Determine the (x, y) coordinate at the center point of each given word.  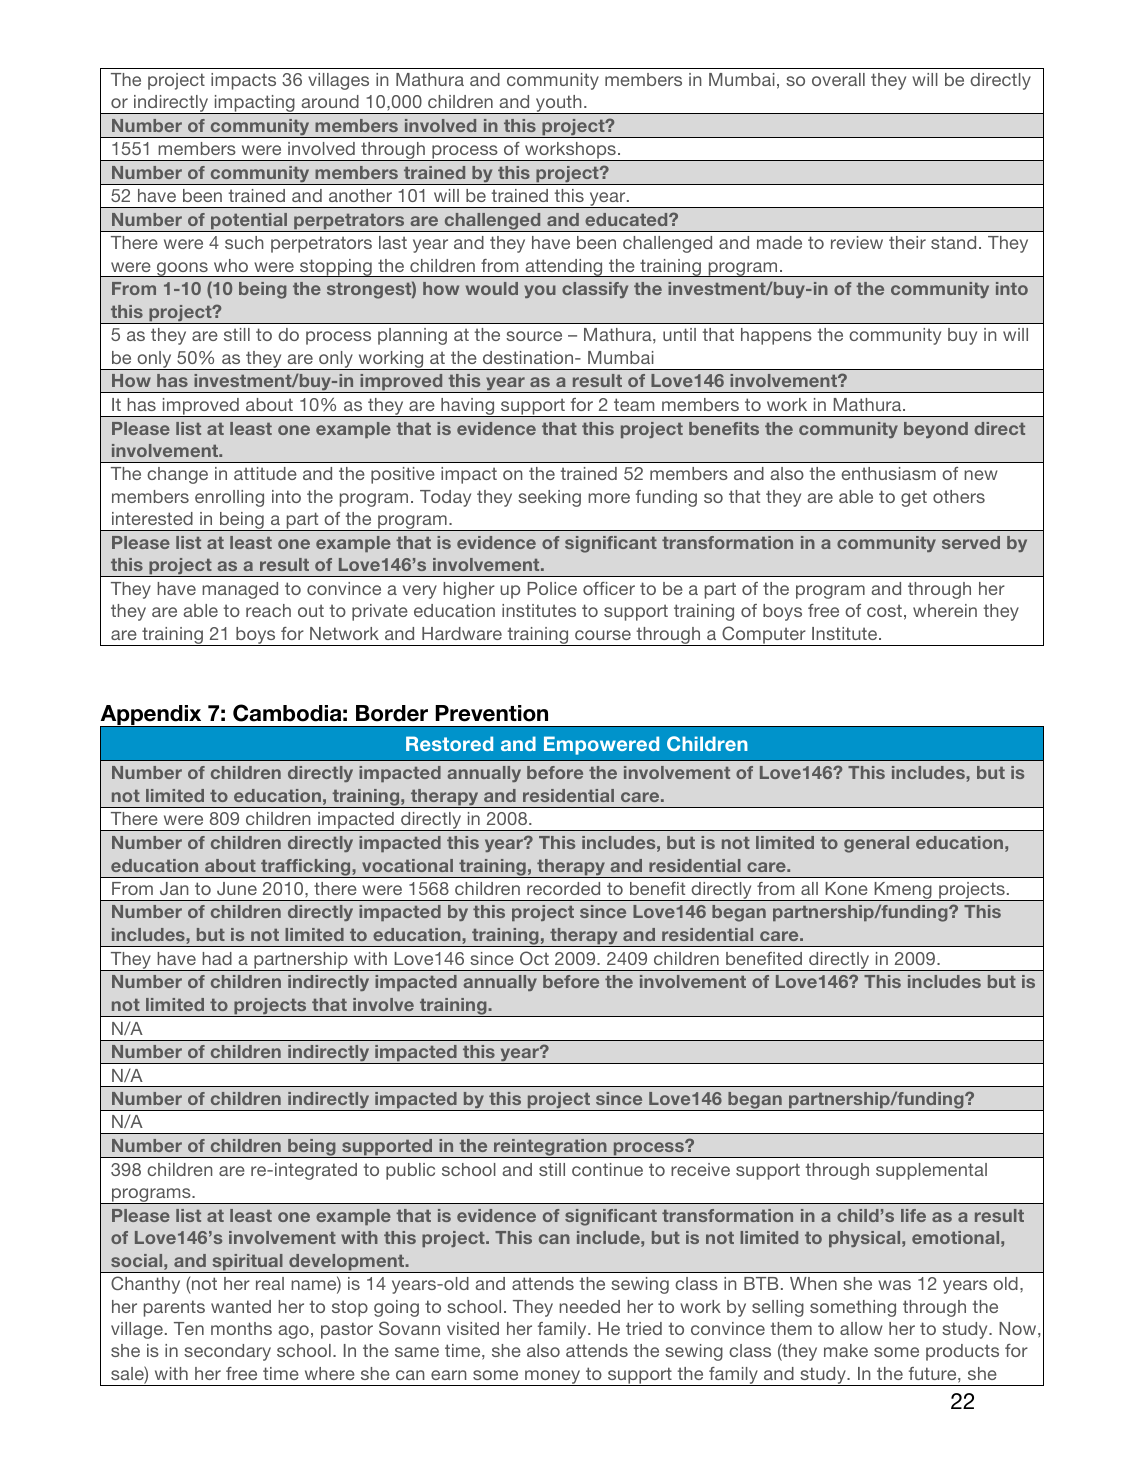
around (330, 101)
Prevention (491, 713)
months (241, 1328)
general (876, 844)
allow (861, 1328)
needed (589, 1306)
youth (559, 104)
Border (392, 713)
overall (838, 79)
